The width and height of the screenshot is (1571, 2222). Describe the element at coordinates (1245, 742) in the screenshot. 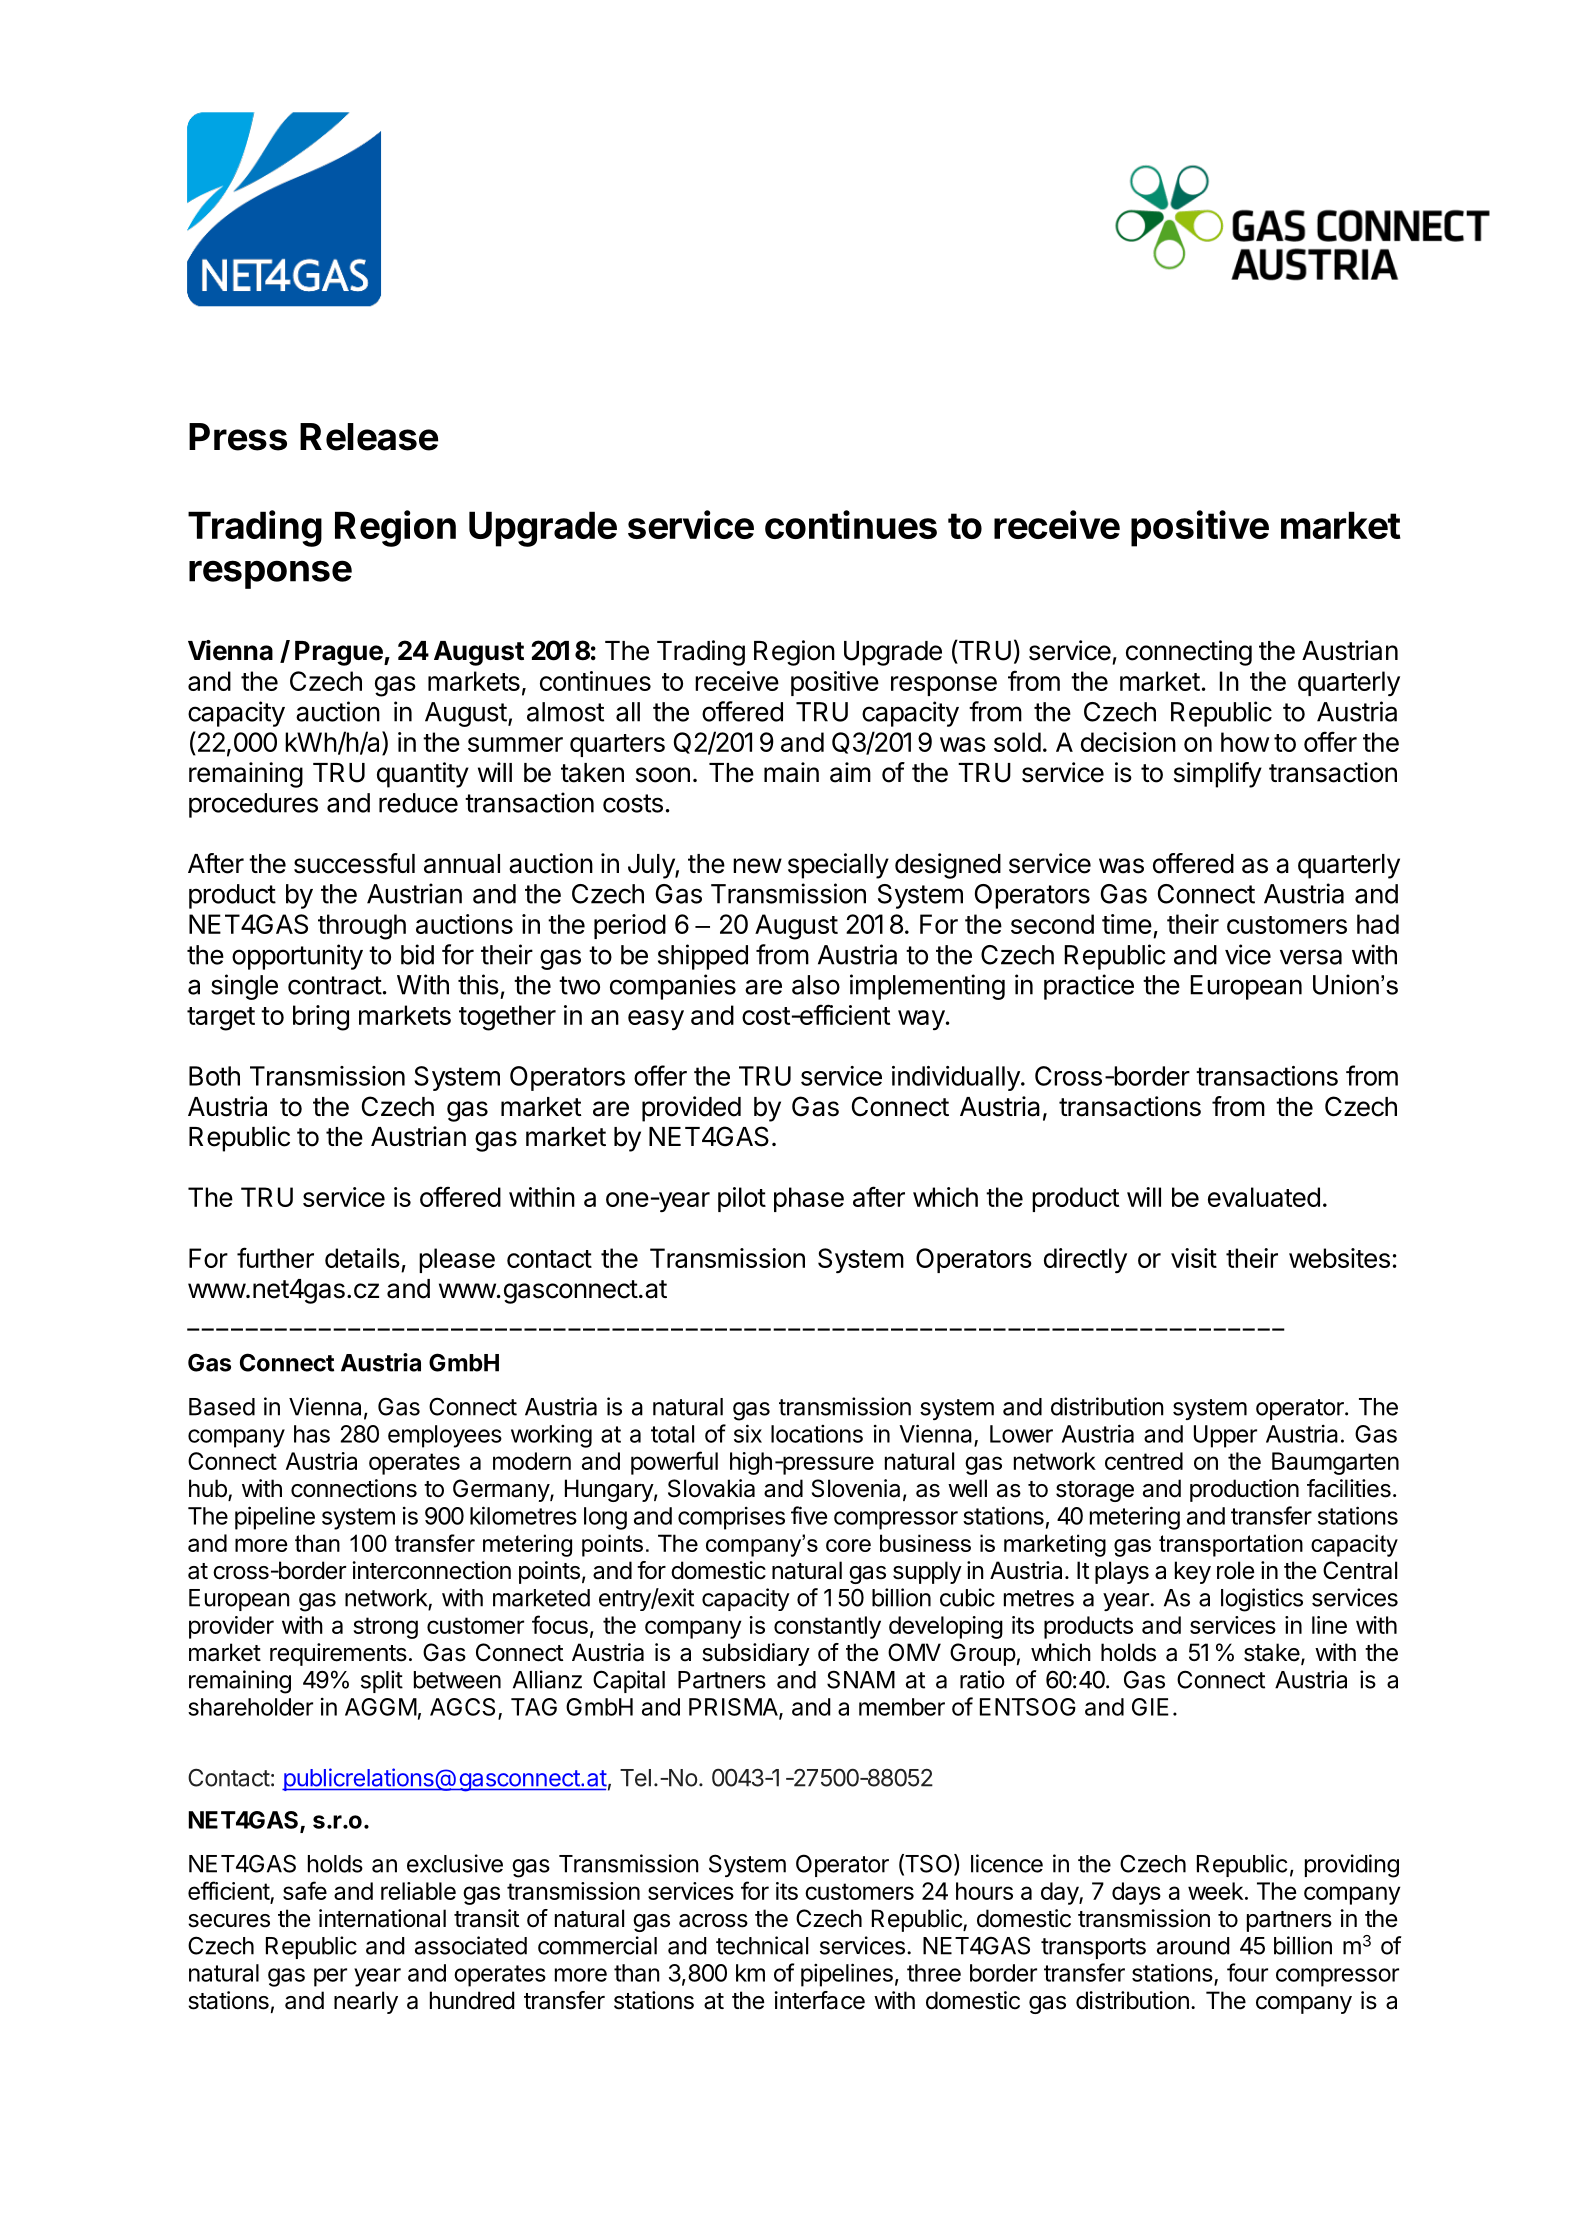

I see `how` at that location.
